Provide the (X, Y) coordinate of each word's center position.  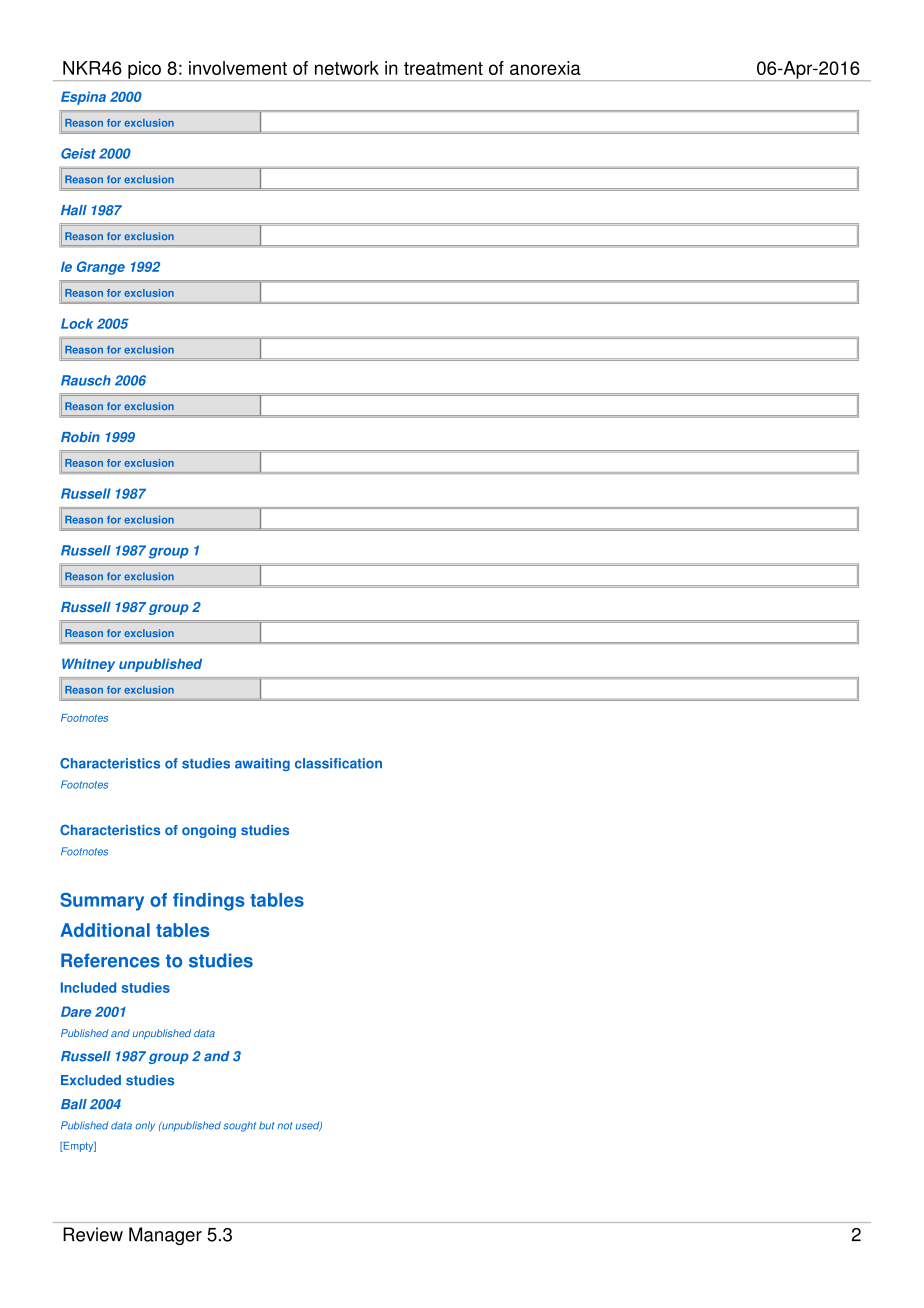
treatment (443, 68)
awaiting (262, 764)
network (347, 68)
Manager (165, 1236)
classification (338, 763)
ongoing (209, 831)
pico (144, 71)
